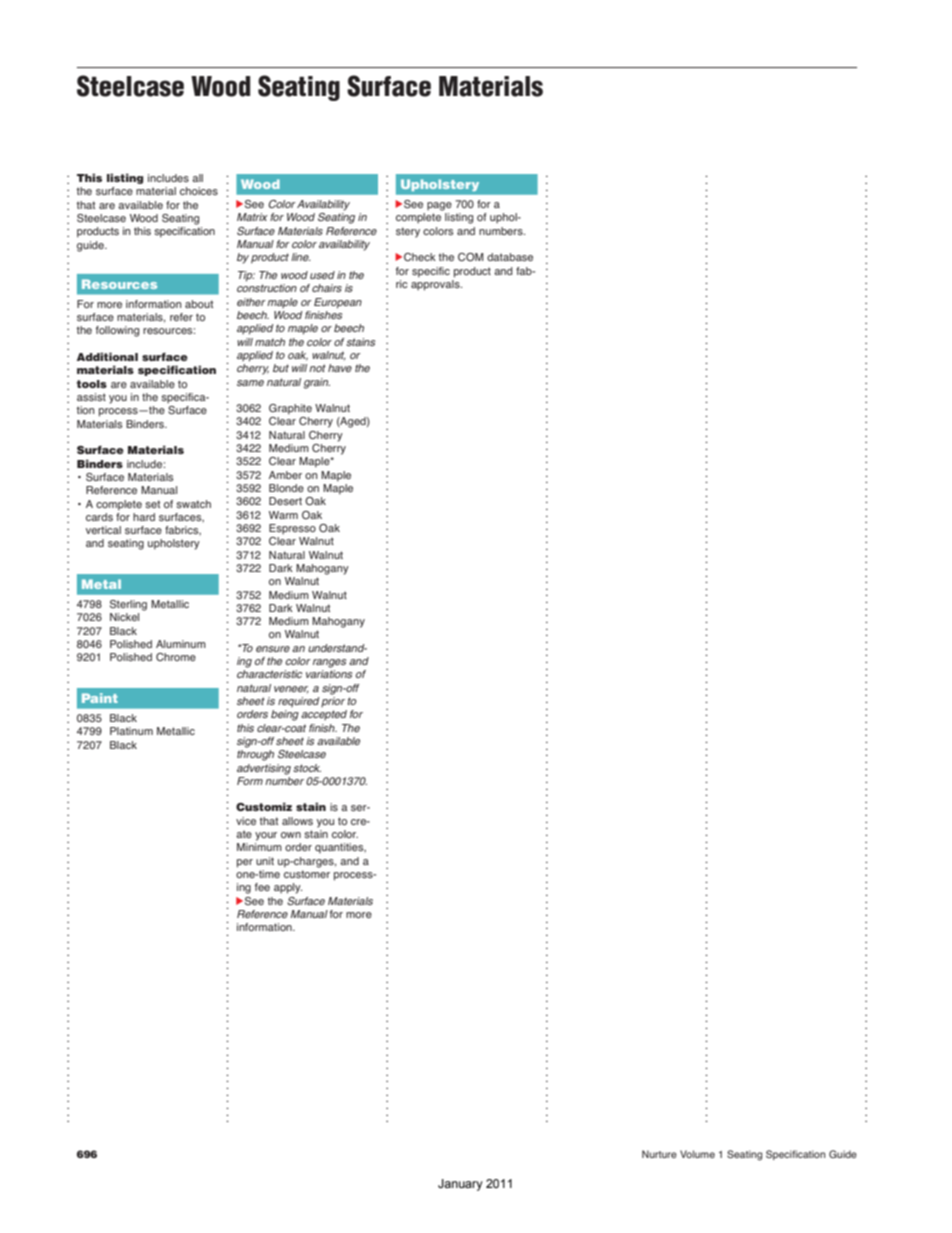  I want to click on January, so click(460, 1185).
